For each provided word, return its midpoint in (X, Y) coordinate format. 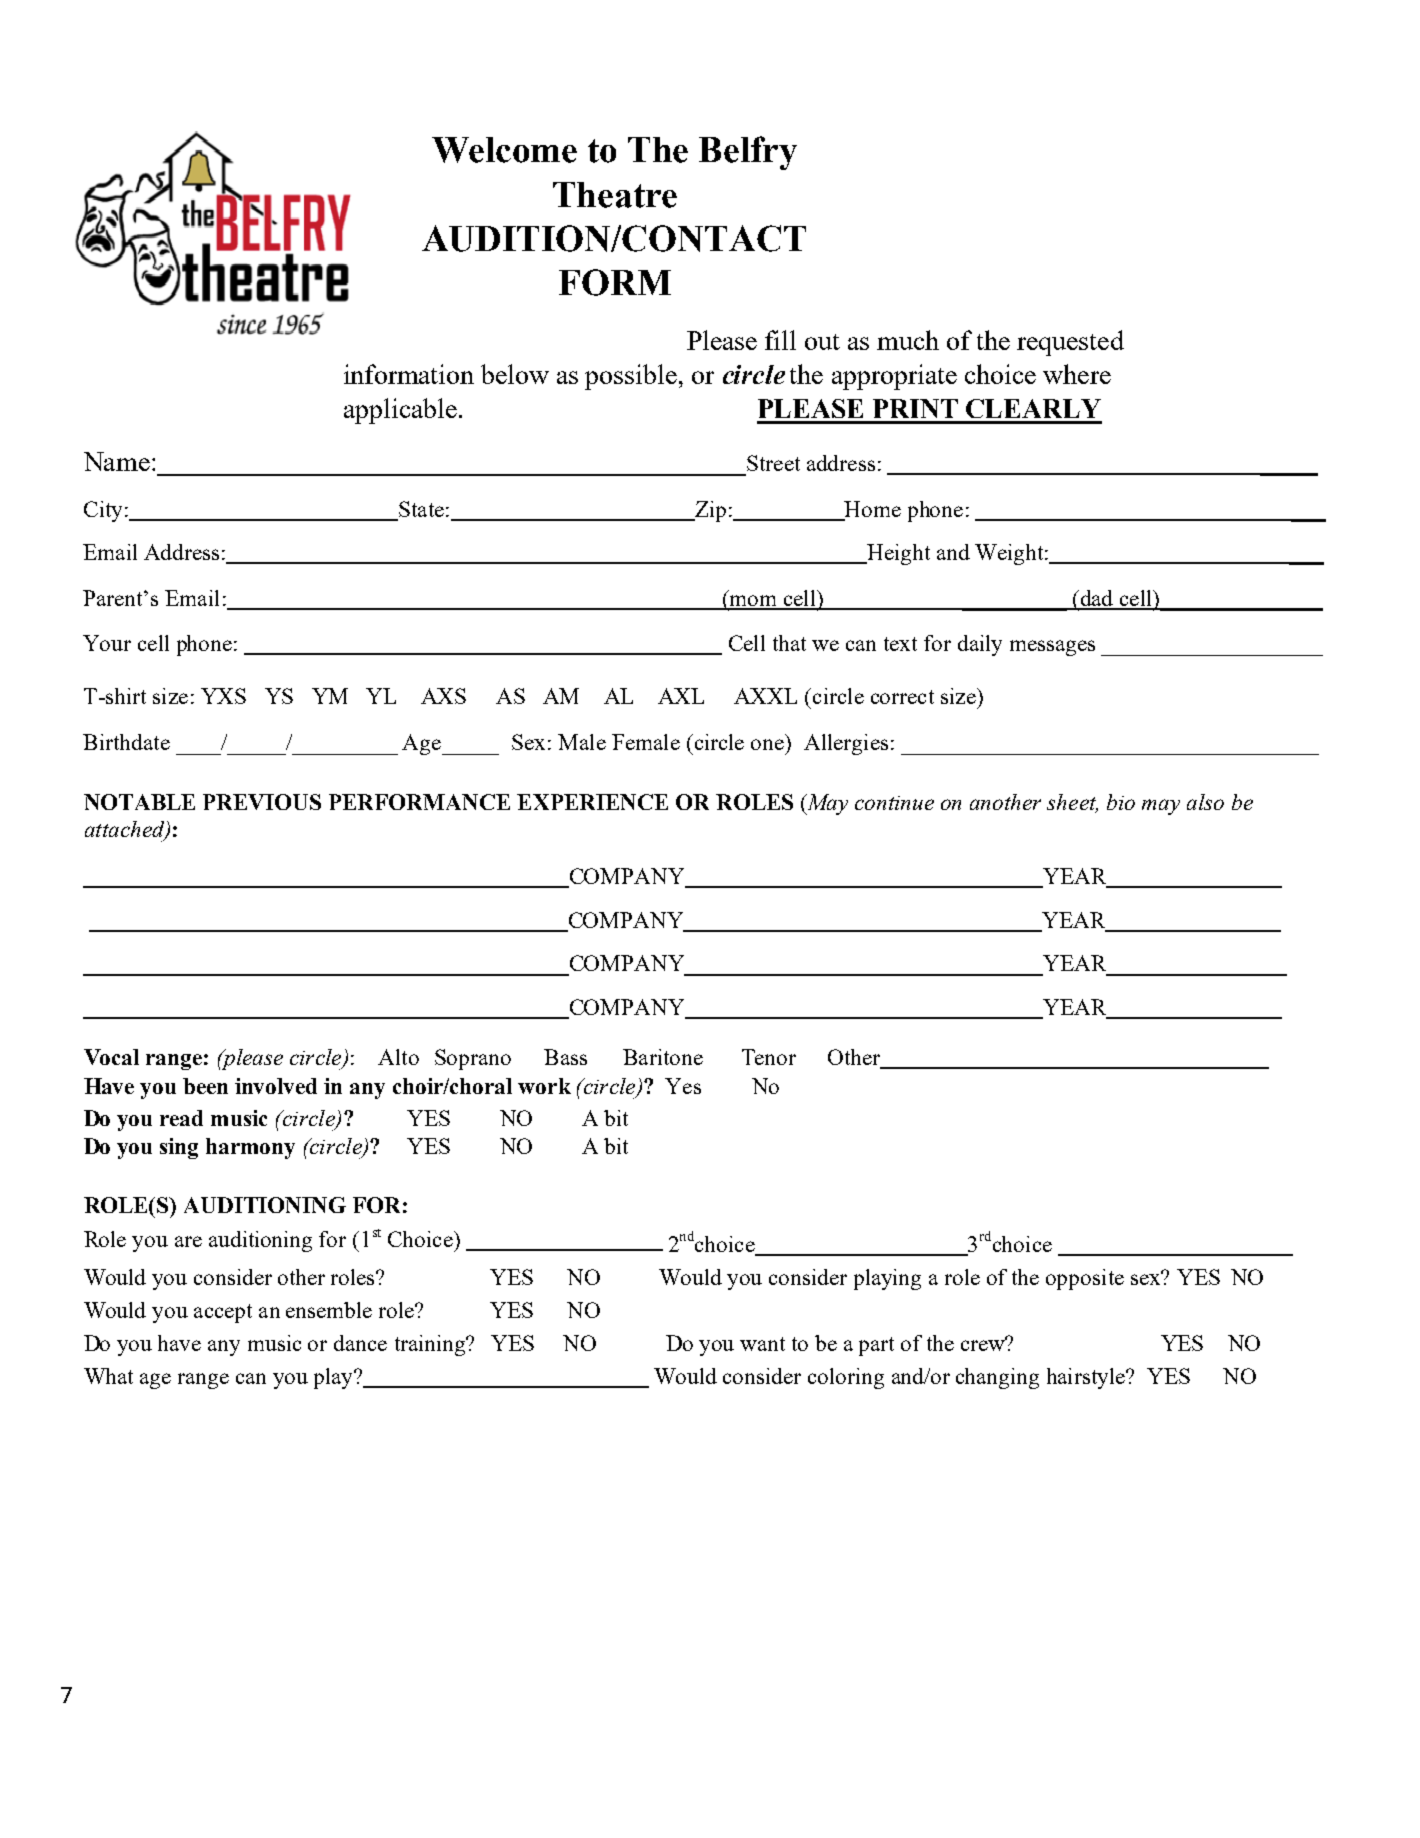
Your (107, 643)
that (789, 643)
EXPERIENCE (592, 802)
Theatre (615, 195)
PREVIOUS (262, 802)
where (1077, 374)
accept (223, 1313)
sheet (1072, 803)
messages (1052, 648)
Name (117, 461)
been (205, 1086)
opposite (1085, 1279)
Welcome (504, 150)
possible (631, 377)
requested (1070, 343)
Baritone (663, 1057)
